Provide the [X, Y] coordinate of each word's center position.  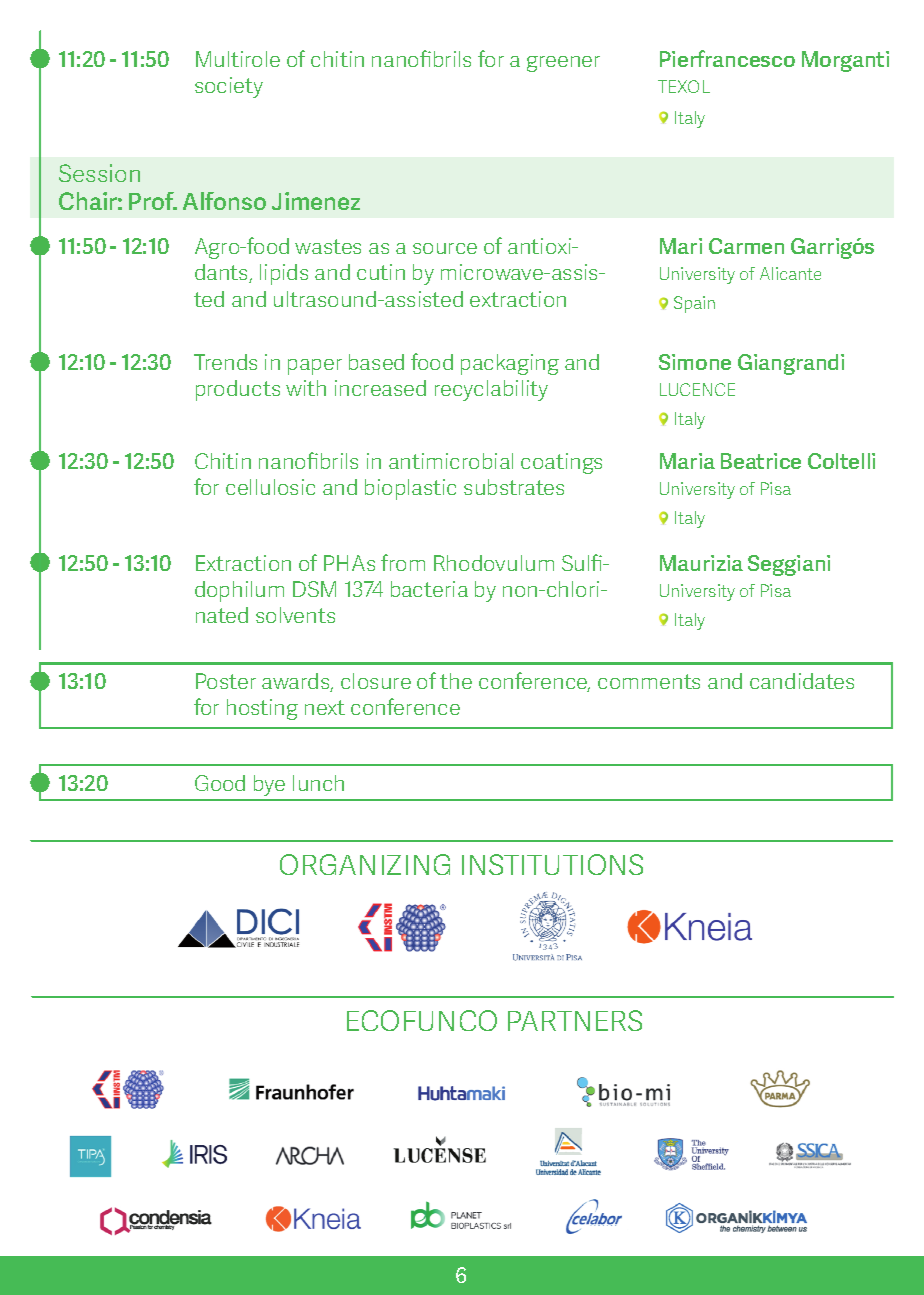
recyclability [491, 390]
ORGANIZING [365, 864]
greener [563, 64]
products [238, 390]
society [229, 87]
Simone [695, 362]
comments [649, 681]
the [456, 681]
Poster [226, 681]
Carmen [746, 246]
